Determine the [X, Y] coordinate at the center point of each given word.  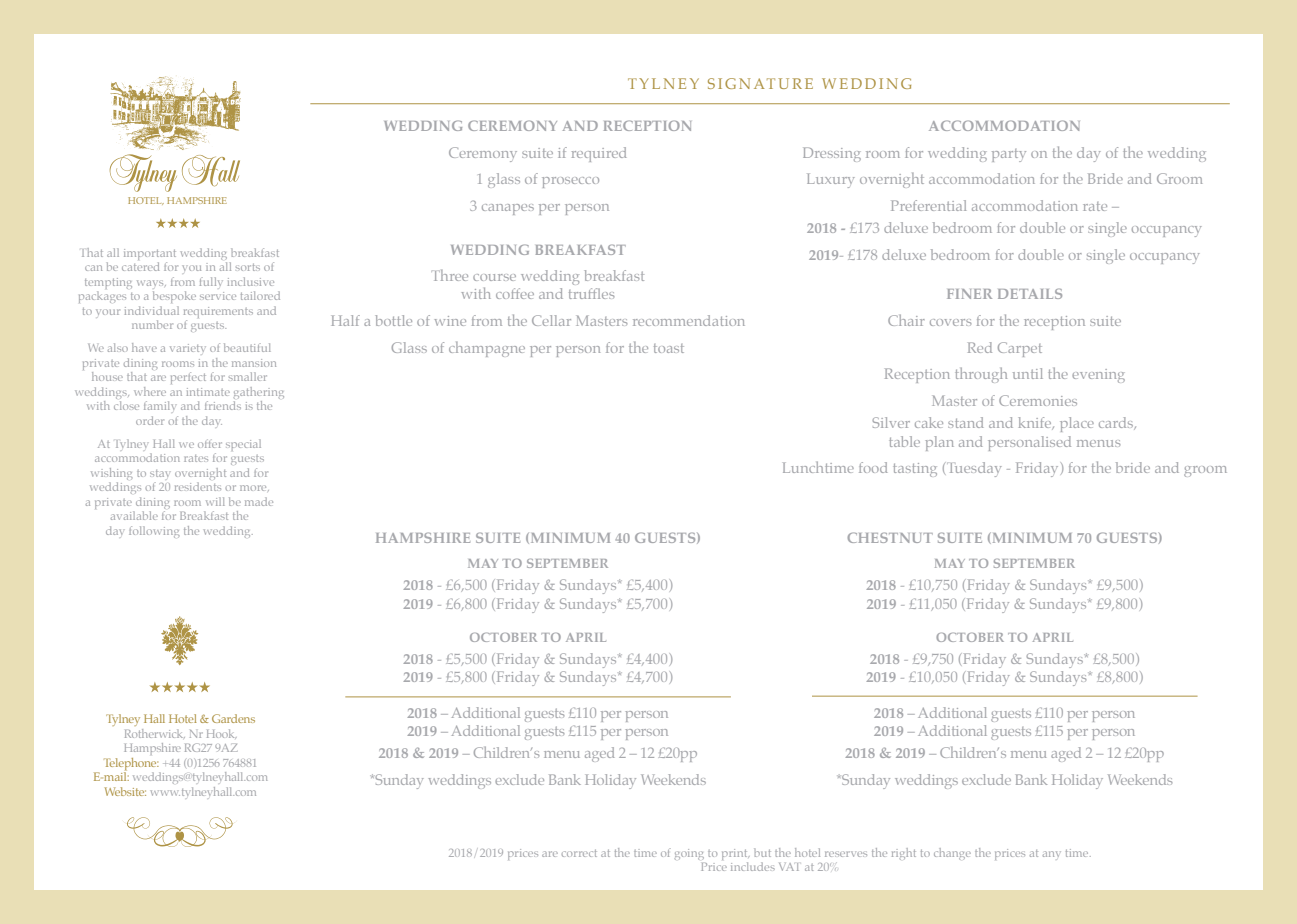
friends [223, 405]
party [1009, 155]
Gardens [233, 718]
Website [125, 791]
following [154, 532]
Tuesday [974, 469]
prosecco [570, 182]
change [952, 853]
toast [669, 348]
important [150, 256]
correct [579, 853]
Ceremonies [1038, 400]
